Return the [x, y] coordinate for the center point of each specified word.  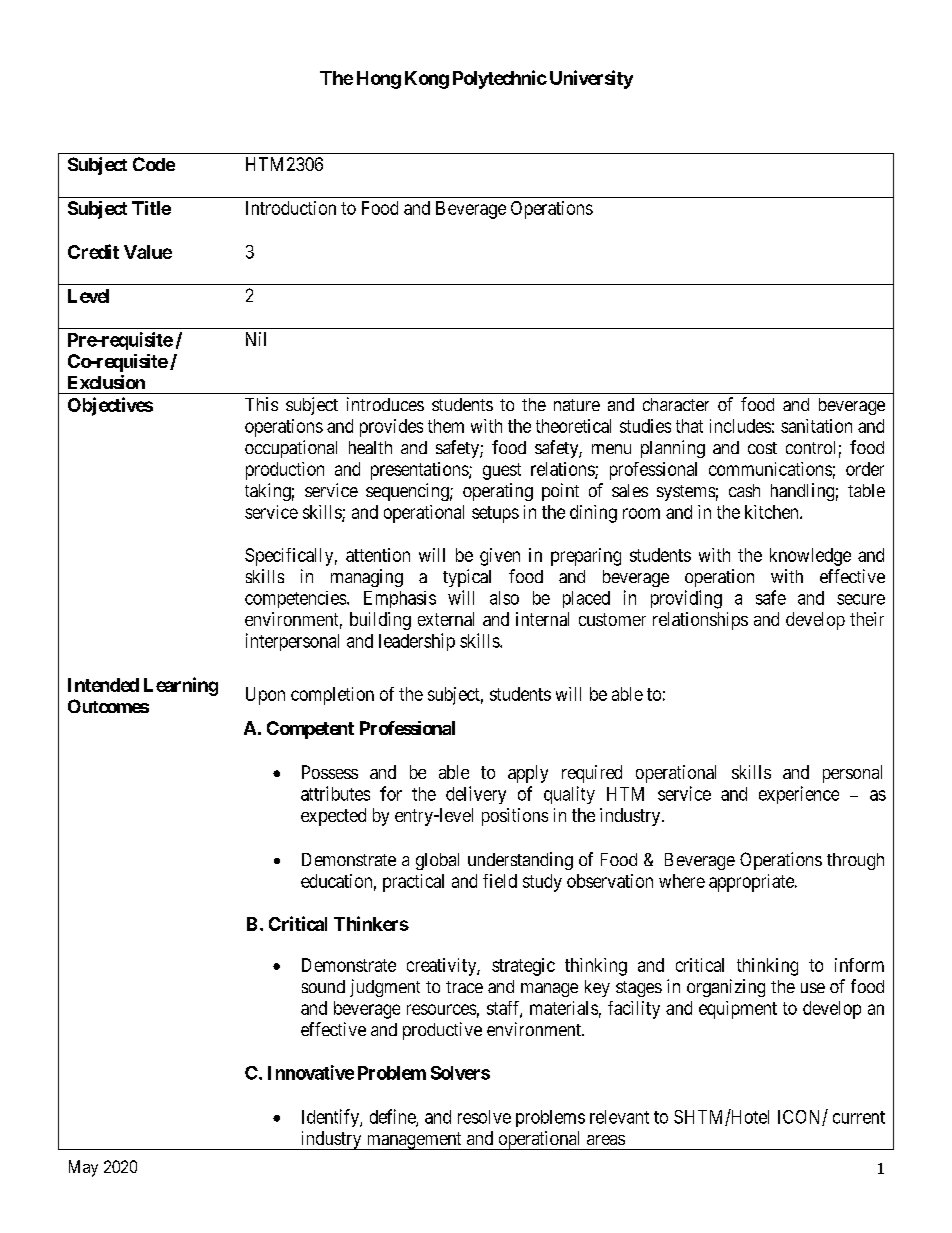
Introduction [291, 208]
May [83, 1168]
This [261, 404]
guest [502, 471]
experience [799, 795]
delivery [476, 795]
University [591, 79]
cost [762, 448]
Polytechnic [500, 79]
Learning [181, 686]
